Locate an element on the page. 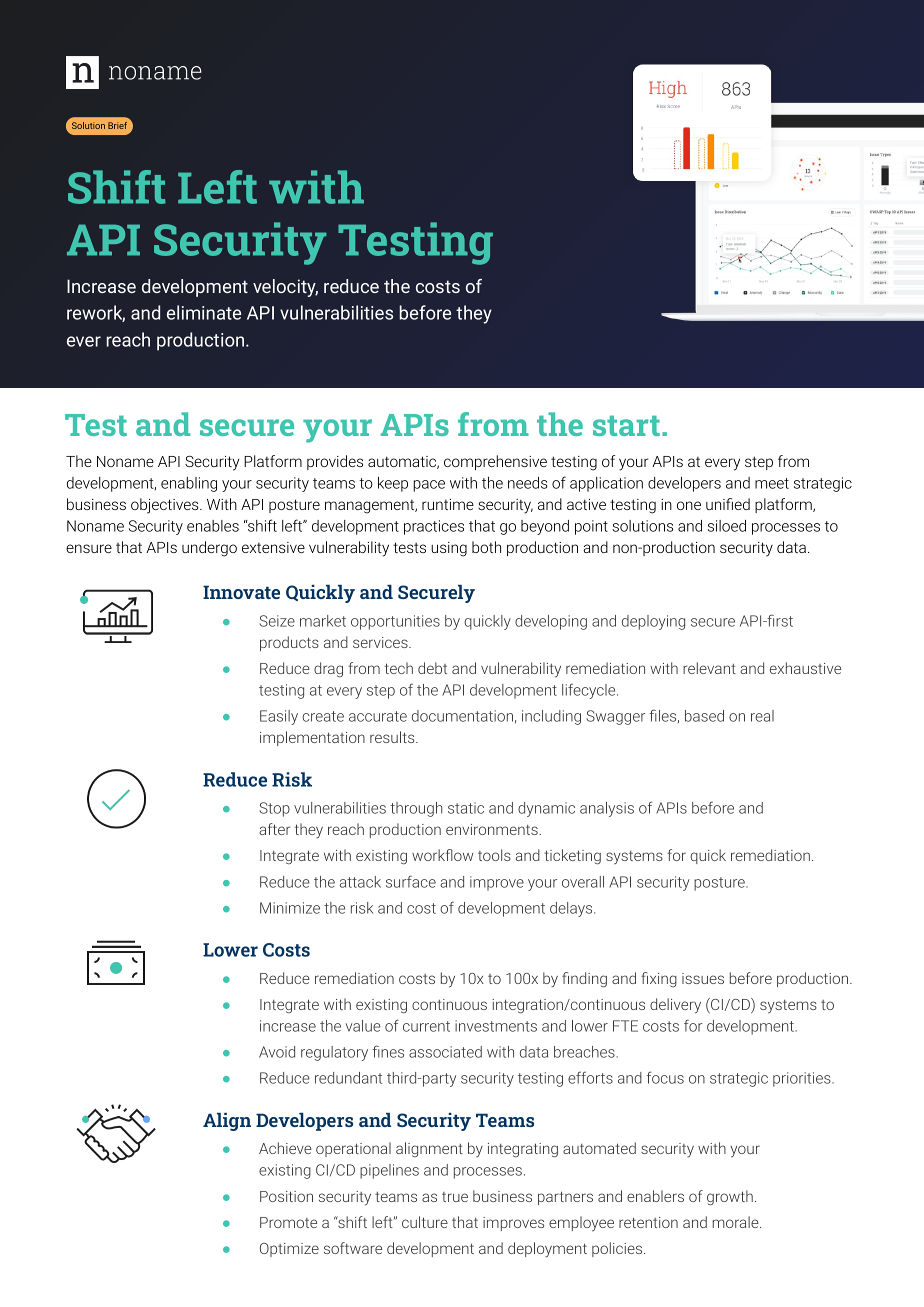 The image size is (924, 1307). Promote is located at coordinates (288, 1222).
